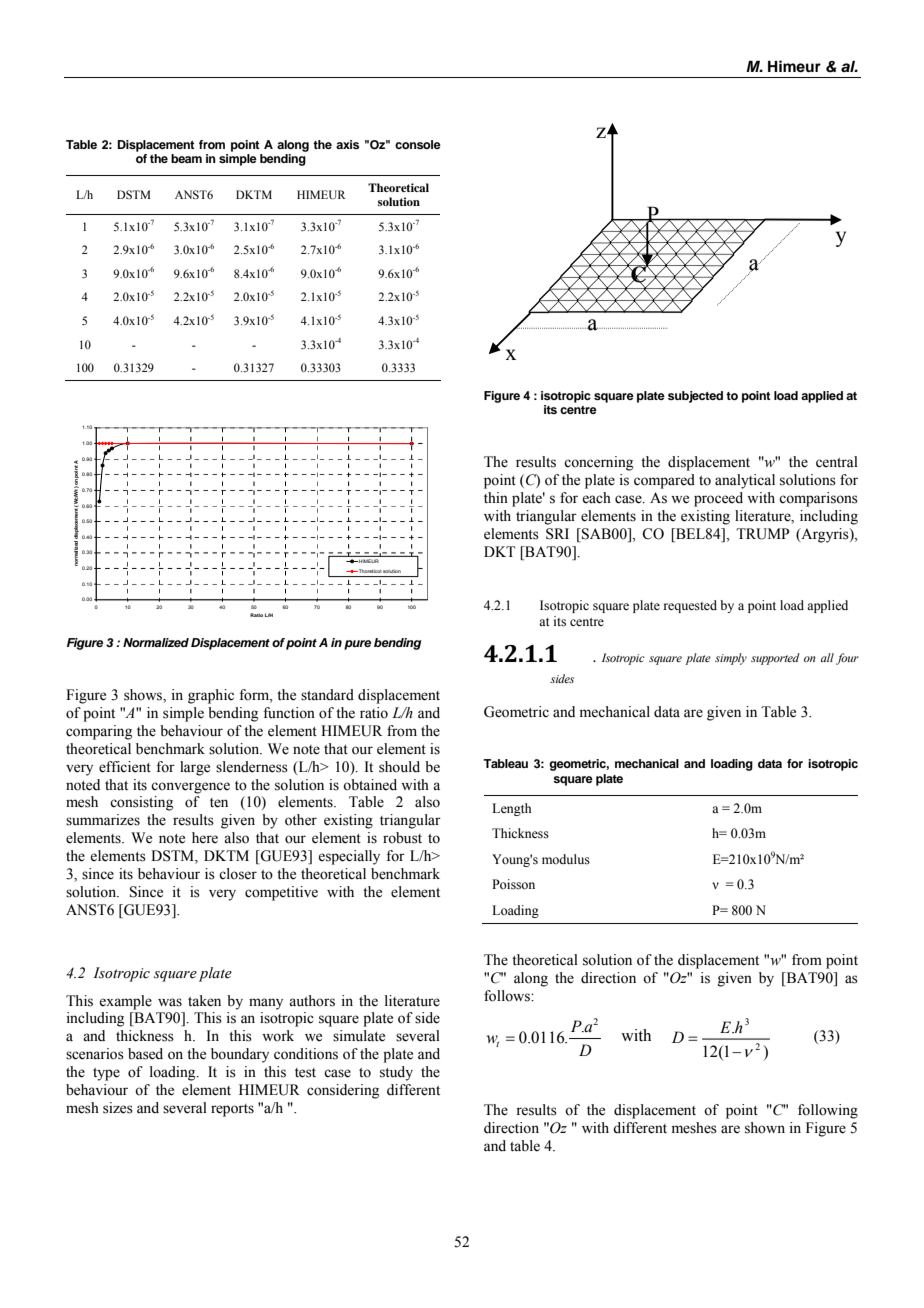 Image resolution: width=924 pixels, height=1308 pixels. I want to click on beam, so click(186, 158).
